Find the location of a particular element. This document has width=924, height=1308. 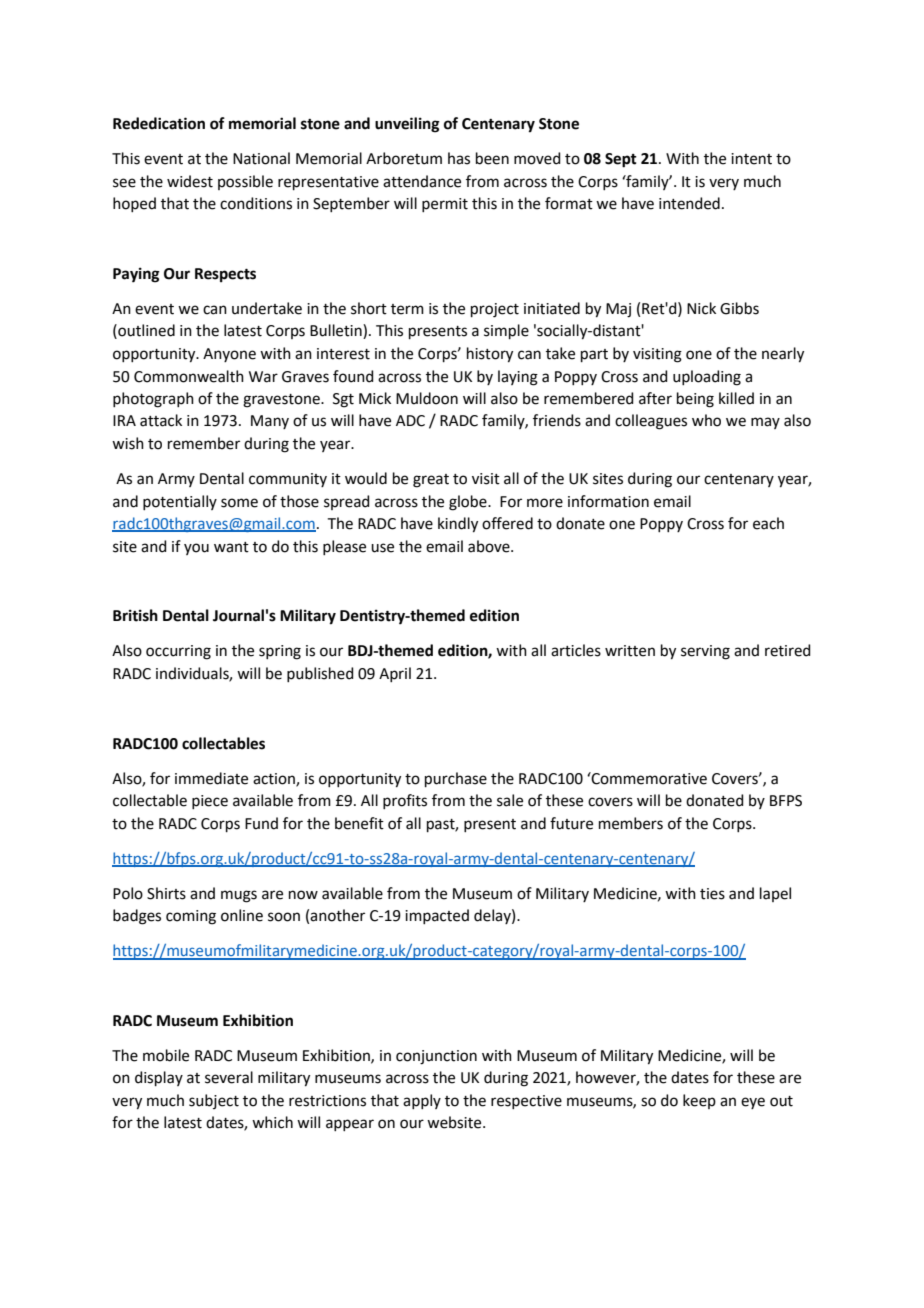

Anyone is located at coordinates (229, 355).
